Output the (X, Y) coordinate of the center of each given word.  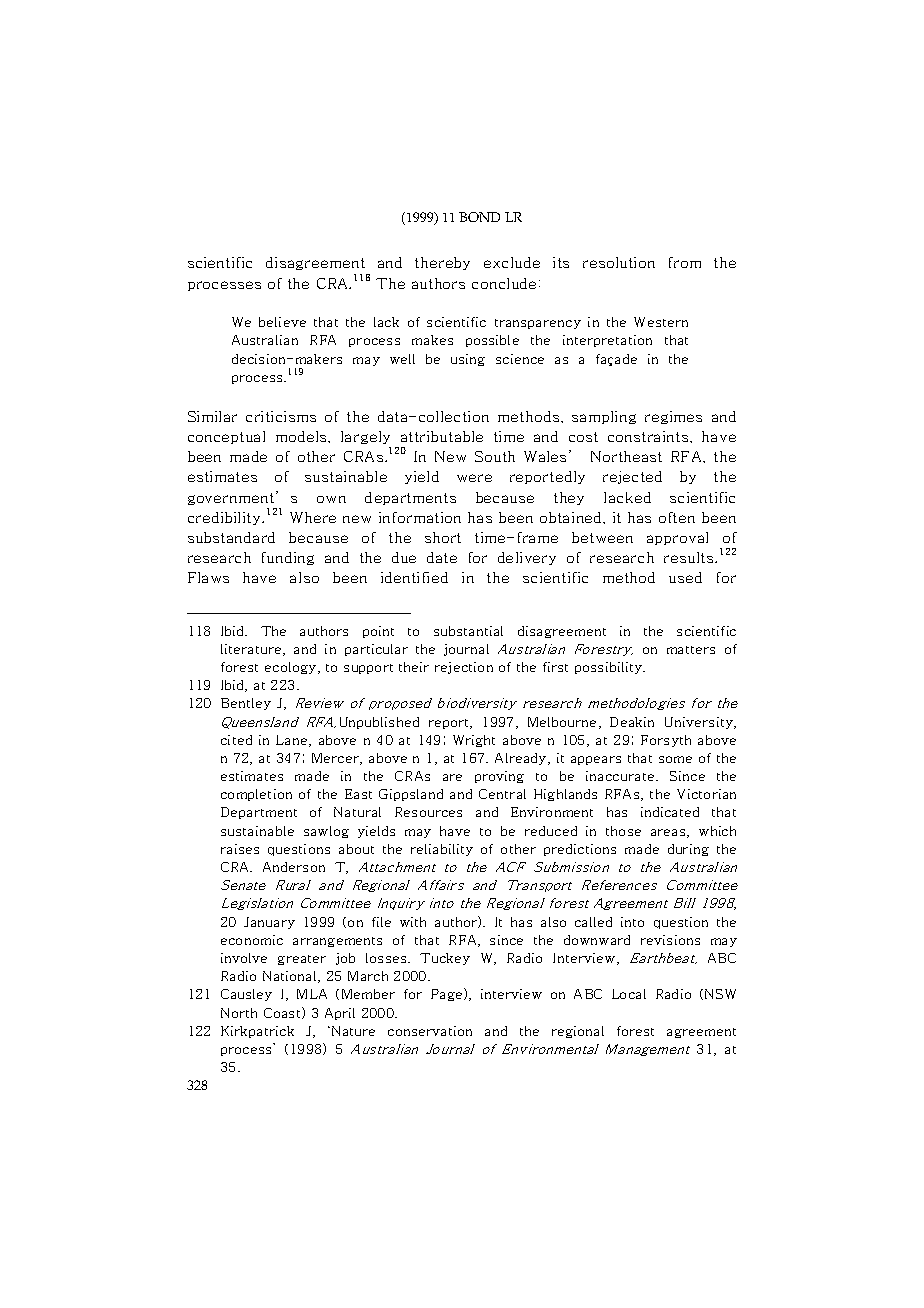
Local (629, 994)
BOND (479, 217)
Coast (283, 1013)
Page (448, 994)
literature (252, 650)
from (685, 262)
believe (282, 322)
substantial (468, 631)
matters (691, 650)
